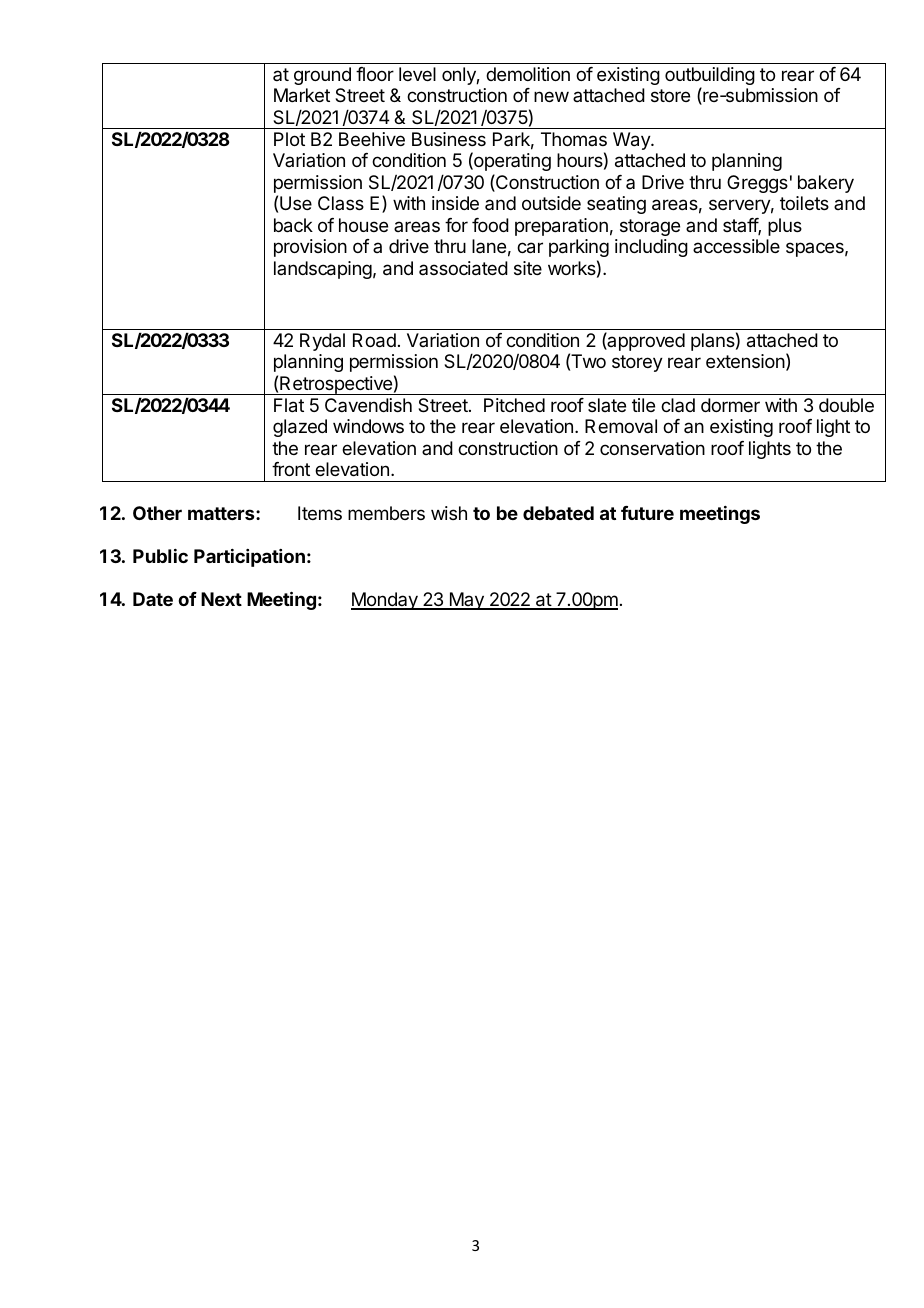 The width and height of the screenshot is (924, 1308). Describe the element at coordinates (632, 141) in the screenshot. I see `Way` at that location.
